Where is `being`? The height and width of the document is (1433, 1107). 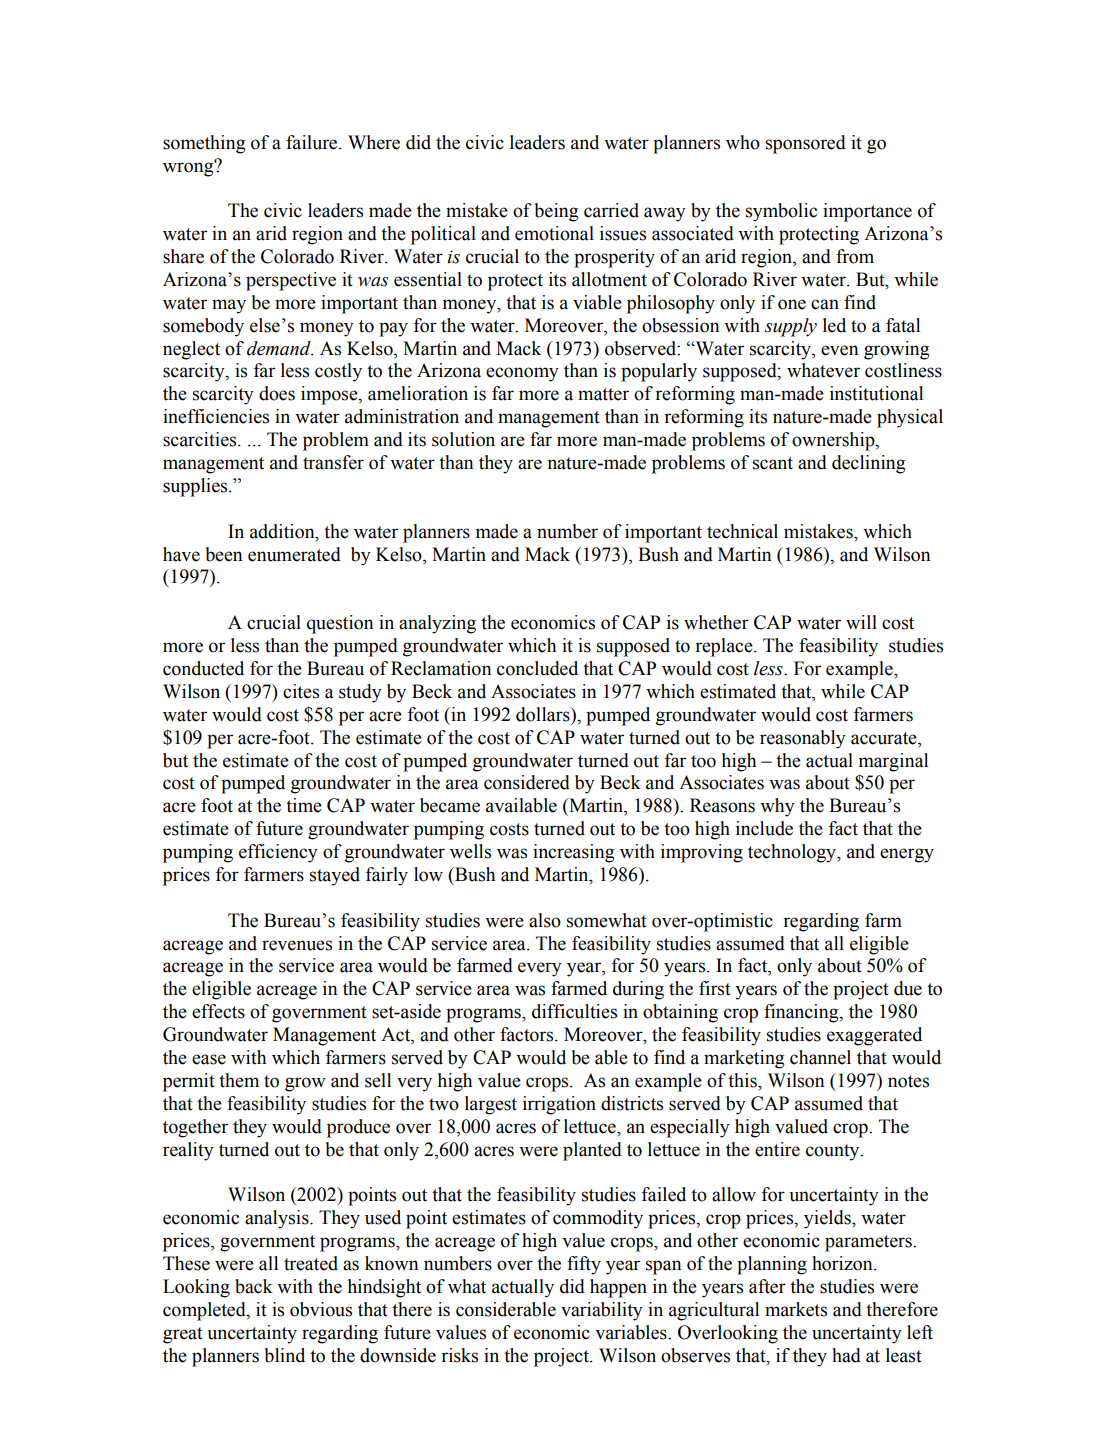
being is located at coordinates (557, 212).
